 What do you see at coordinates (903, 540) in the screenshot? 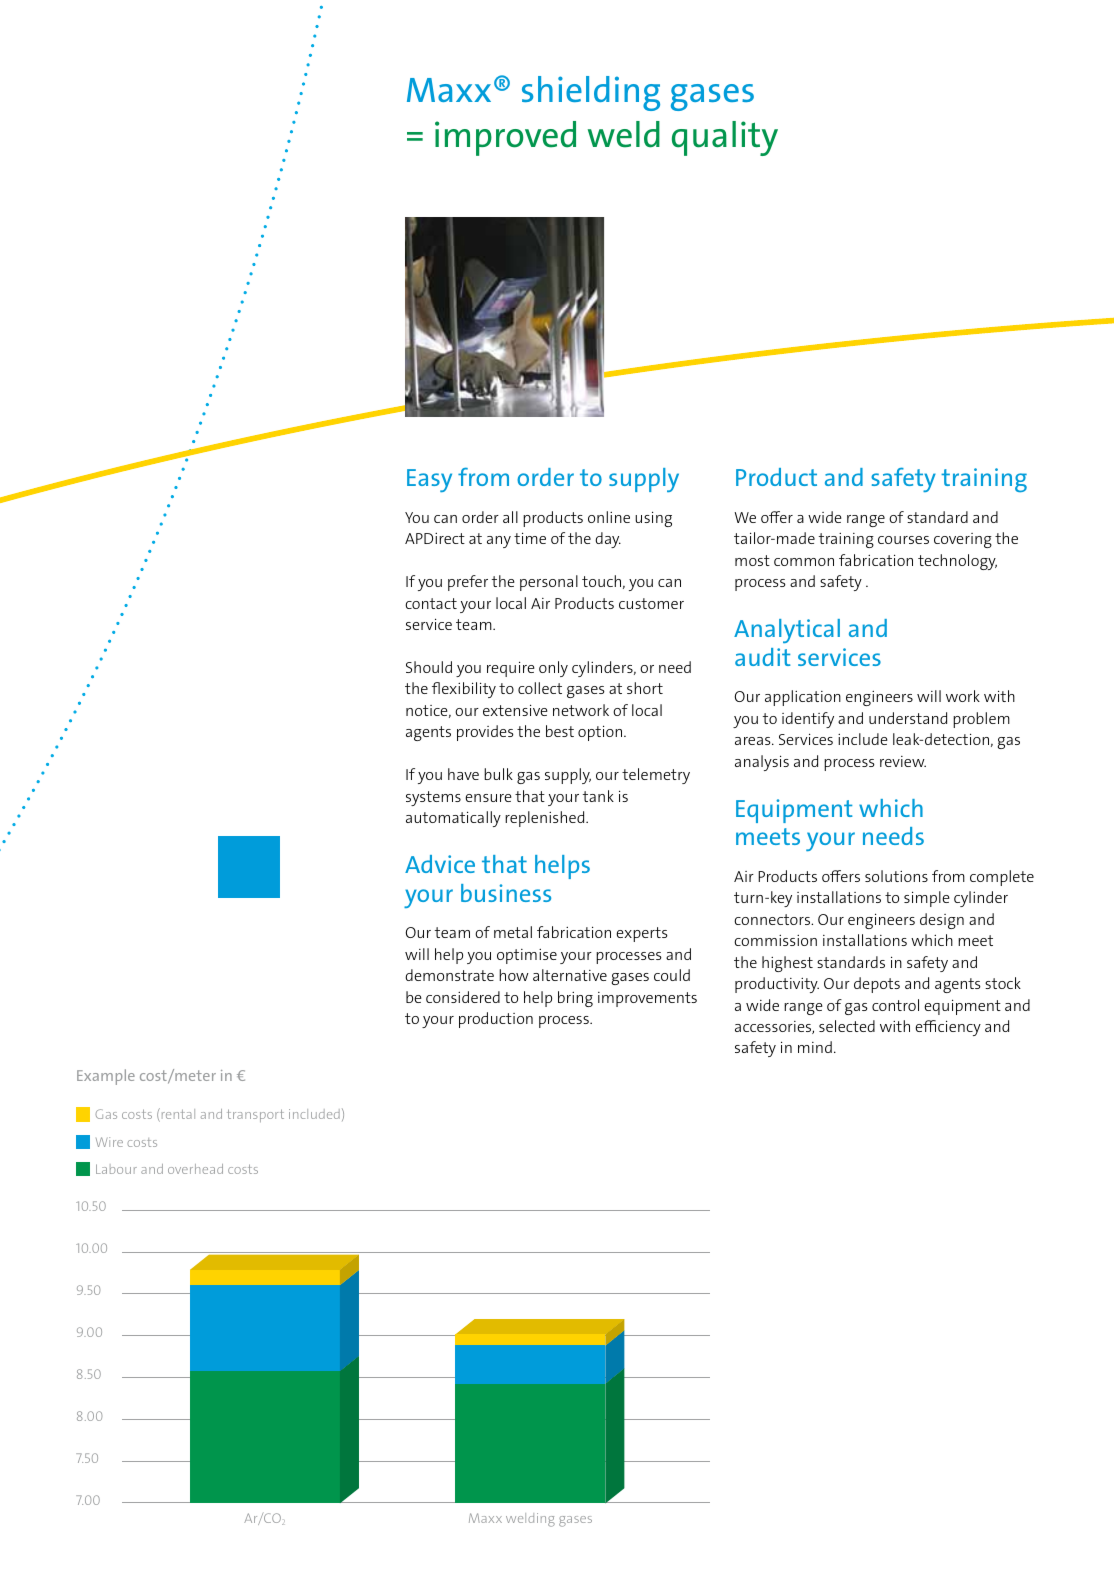
I see `courses` at bounding box center [903, 540].
